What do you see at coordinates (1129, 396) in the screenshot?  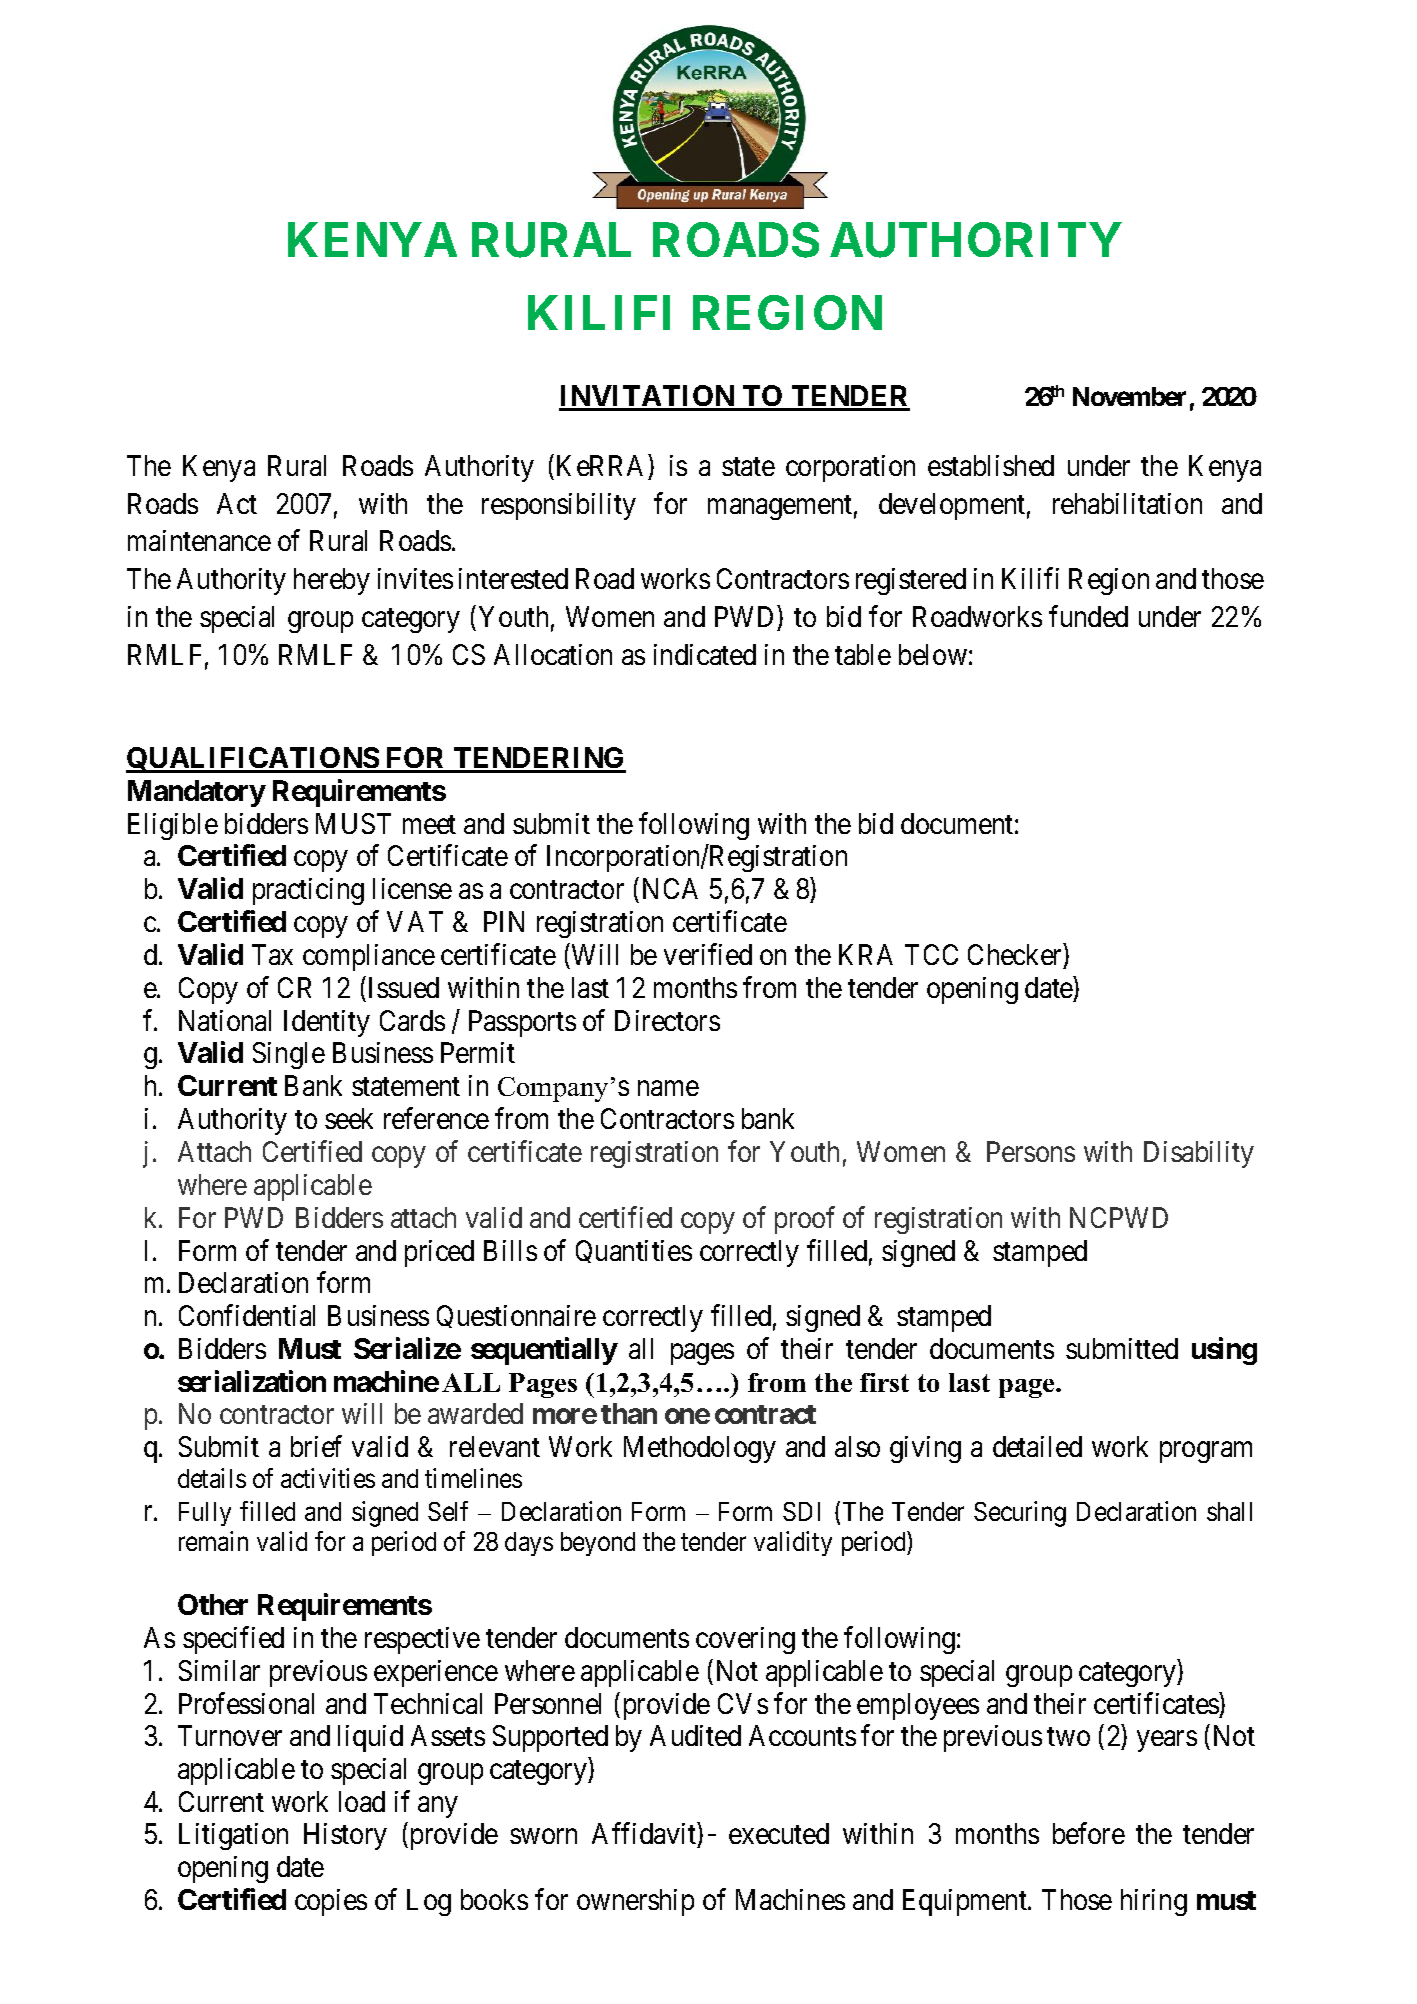 I see `November` at bounding box center [1129, 396].
